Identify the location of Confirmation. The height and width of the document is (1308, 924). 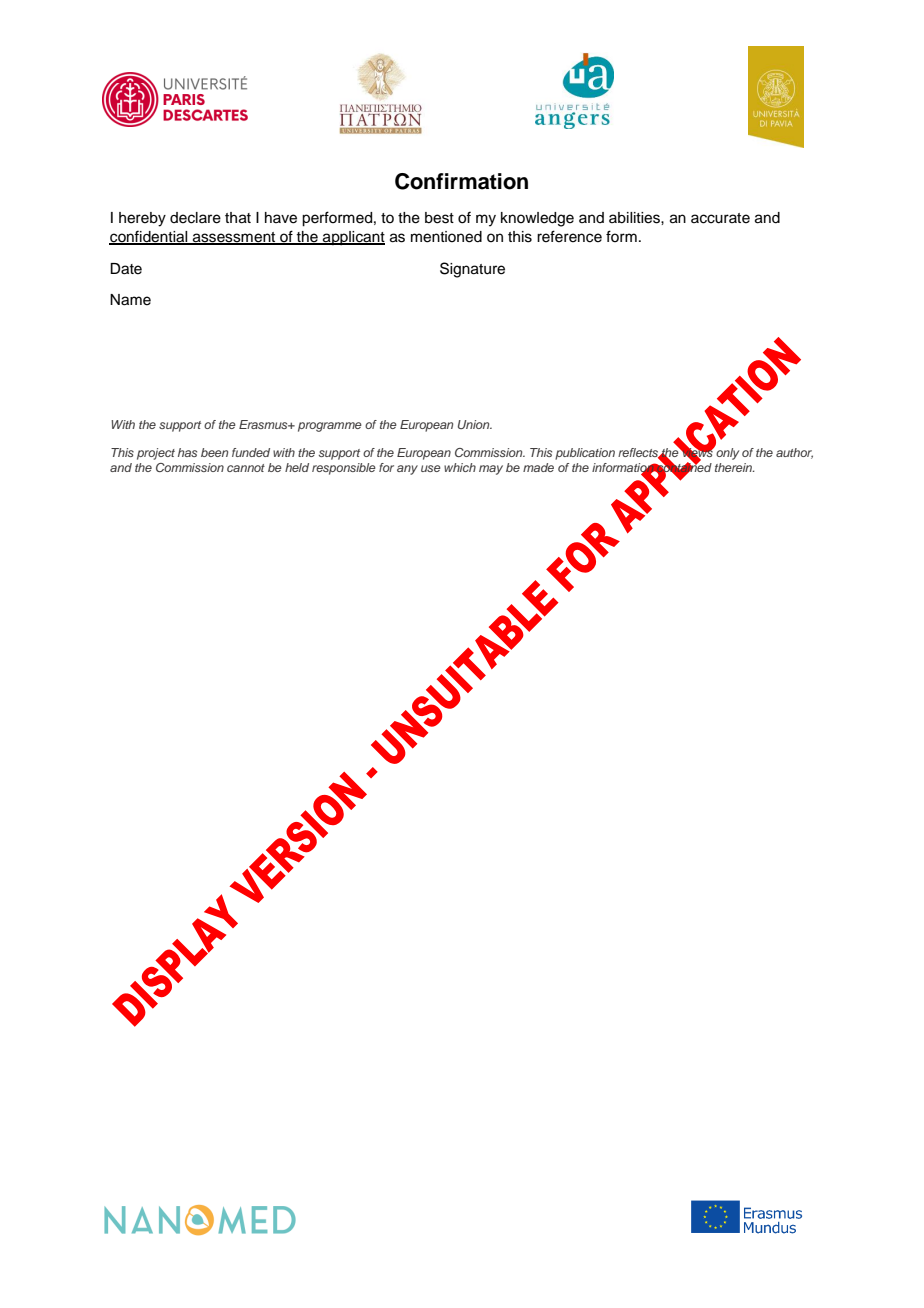
(461, 181).
